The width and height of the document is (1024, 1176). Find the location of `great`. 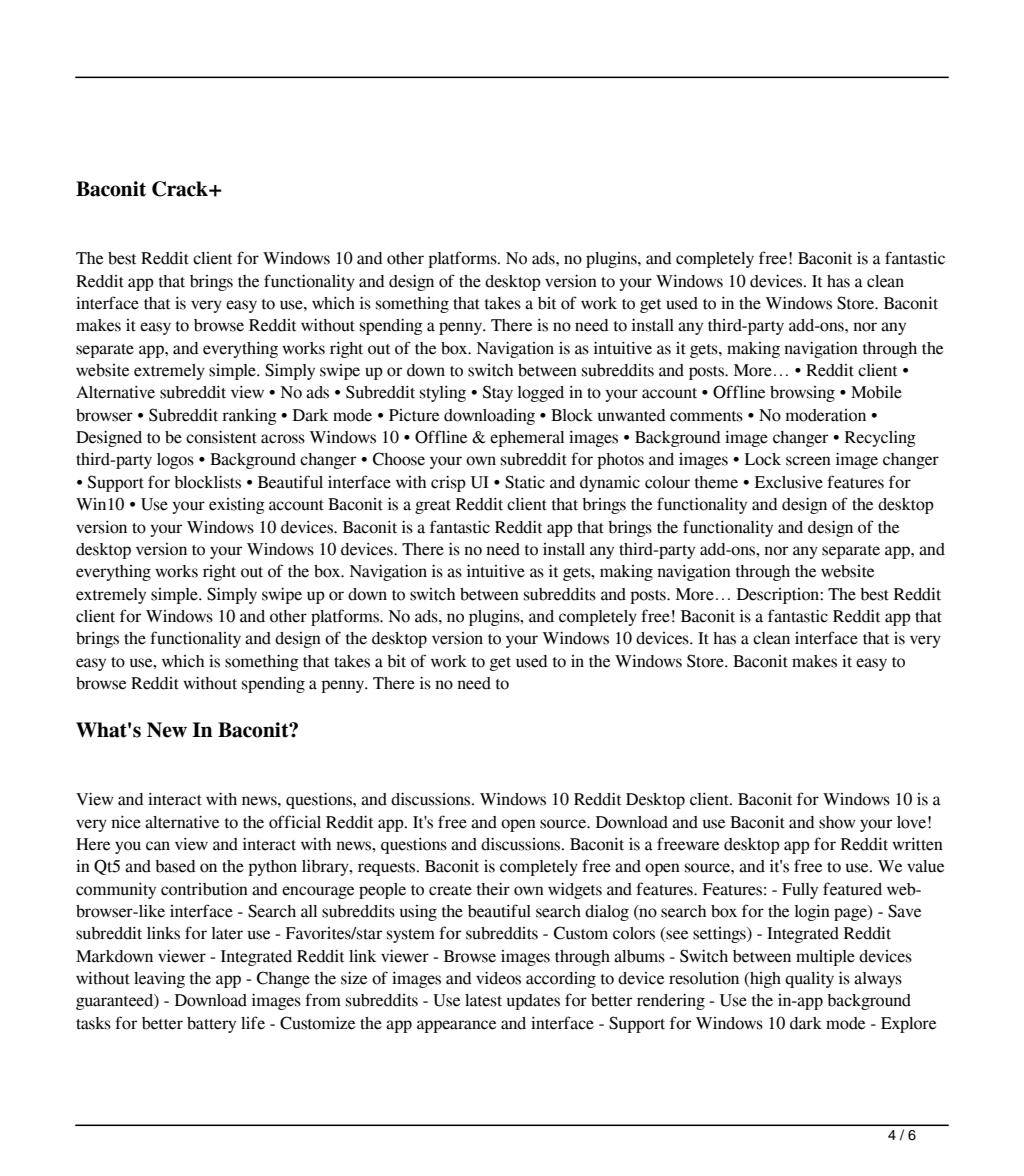

great is located at coordinates (433, 507).
